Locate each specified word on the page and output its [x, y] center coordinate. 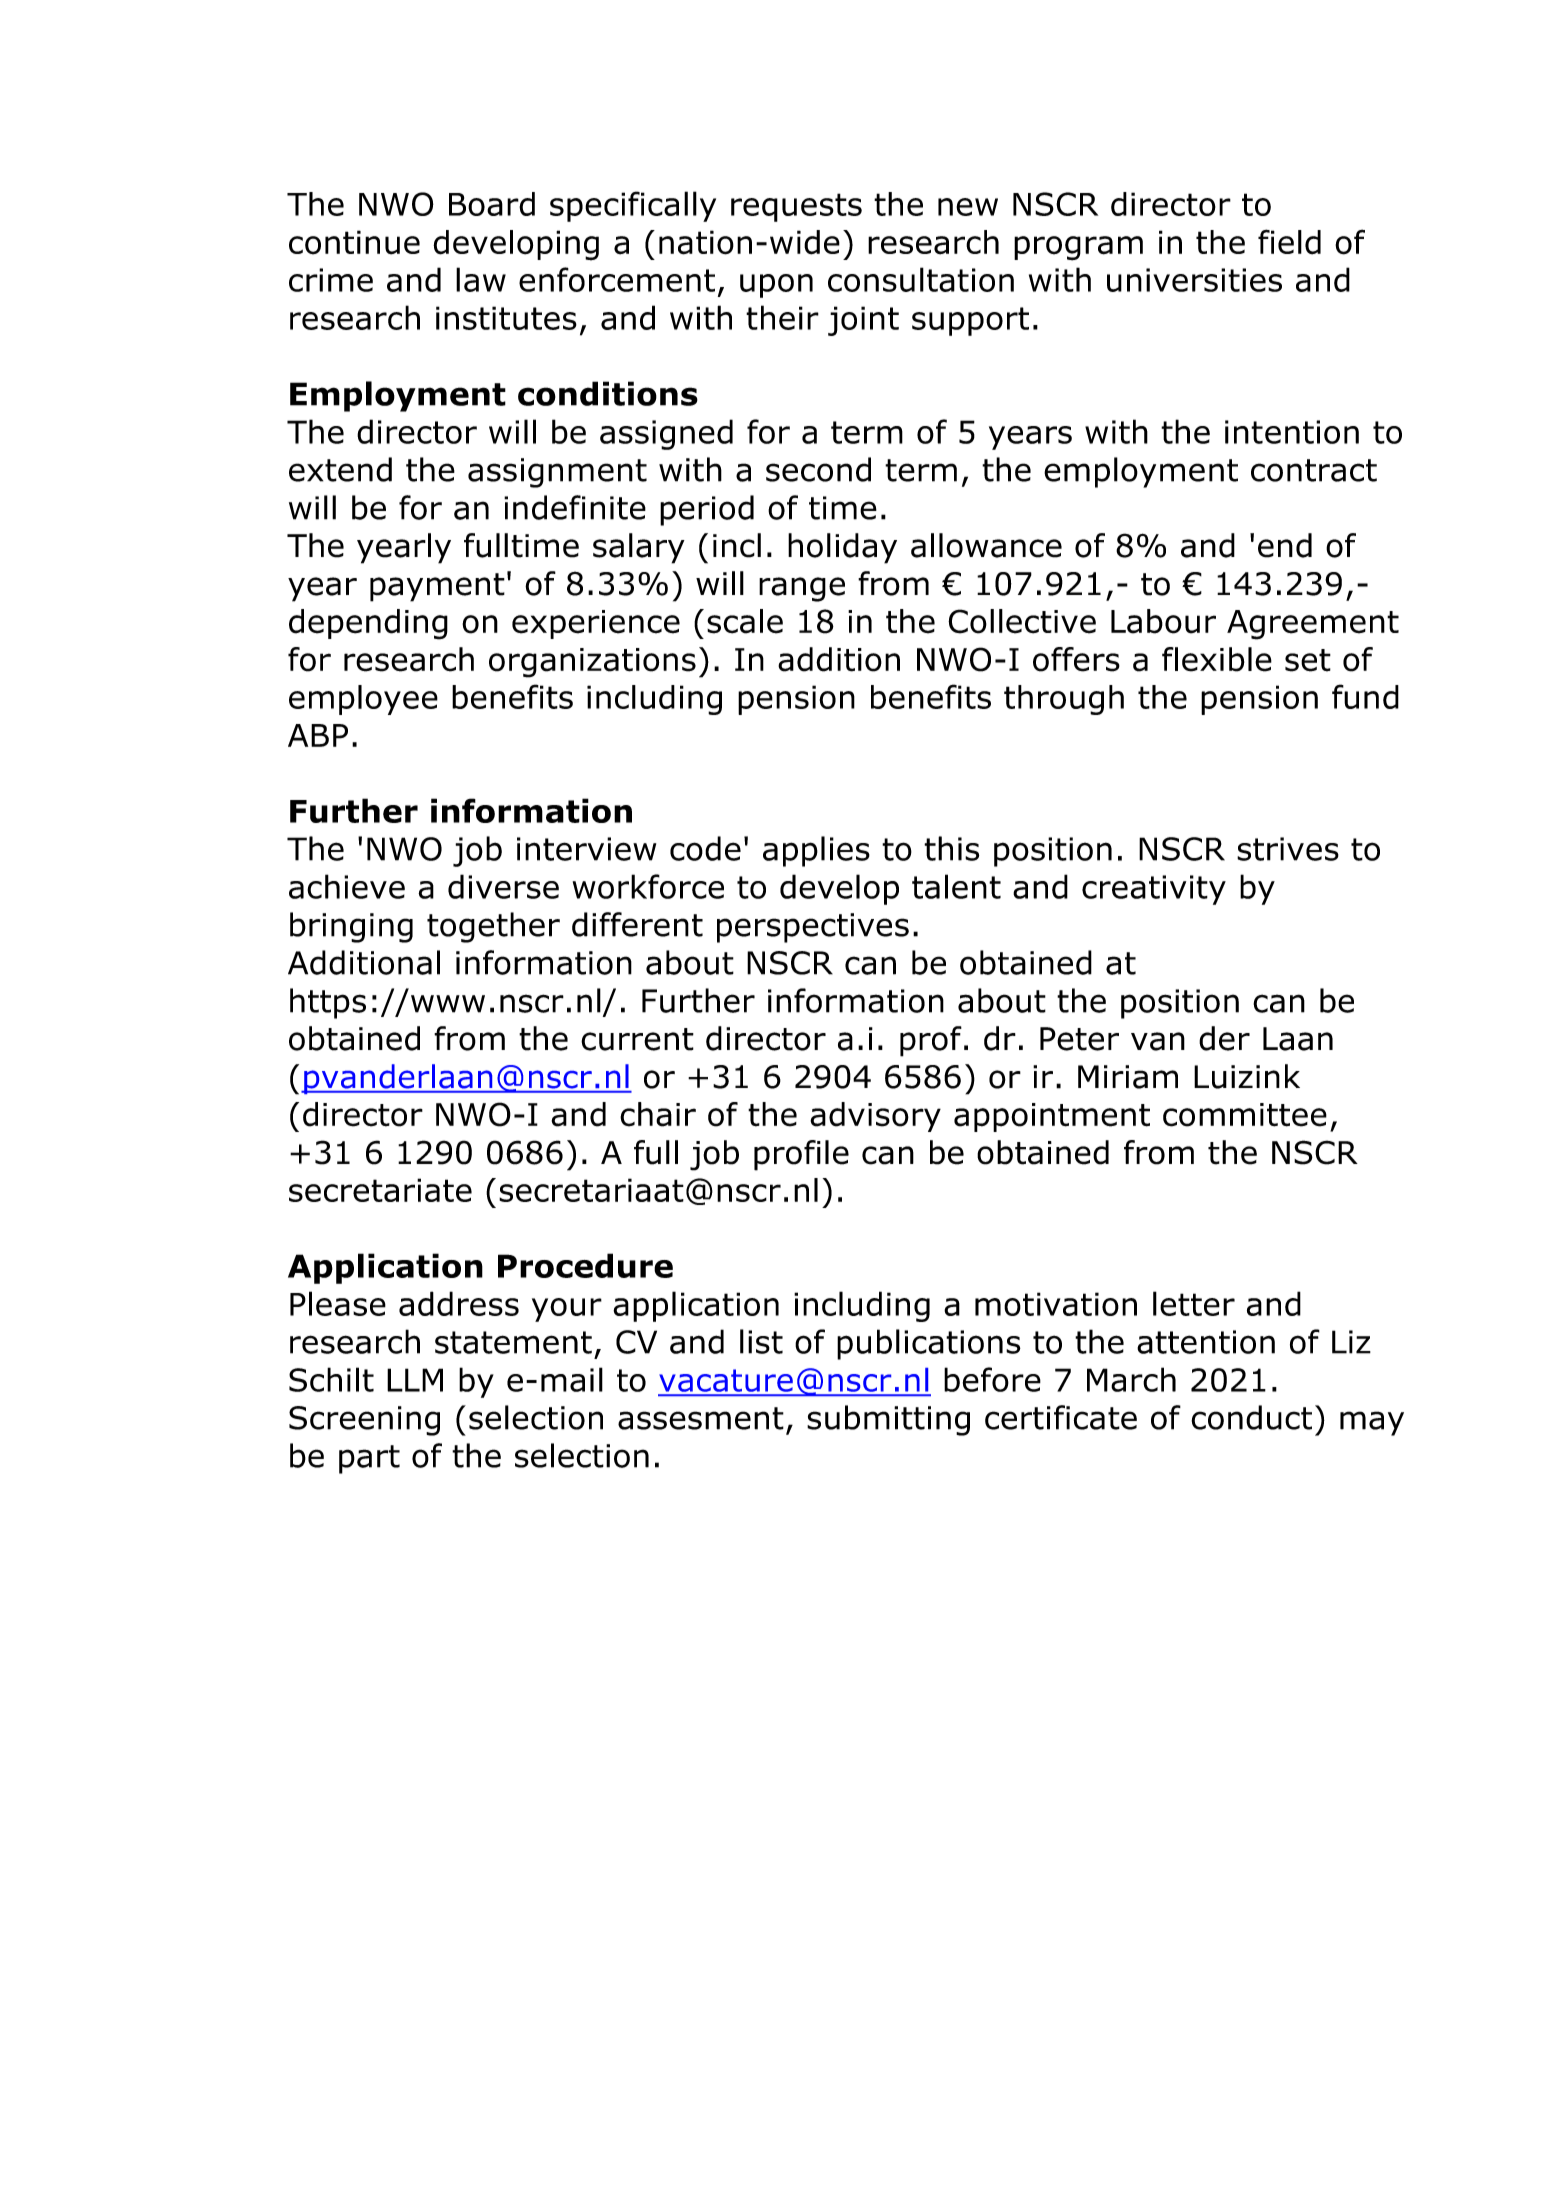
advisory [875, 1117]
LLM [415, 1380]
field [1289, 242]
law [481, 279]
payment [437, 587]
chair [658, 1114]
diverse [503, 886]
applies [816, 851]
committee [1245, 1115]
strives [1288, 849]
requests [796, 207]
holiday [842, 548]
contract [1314, 470]
